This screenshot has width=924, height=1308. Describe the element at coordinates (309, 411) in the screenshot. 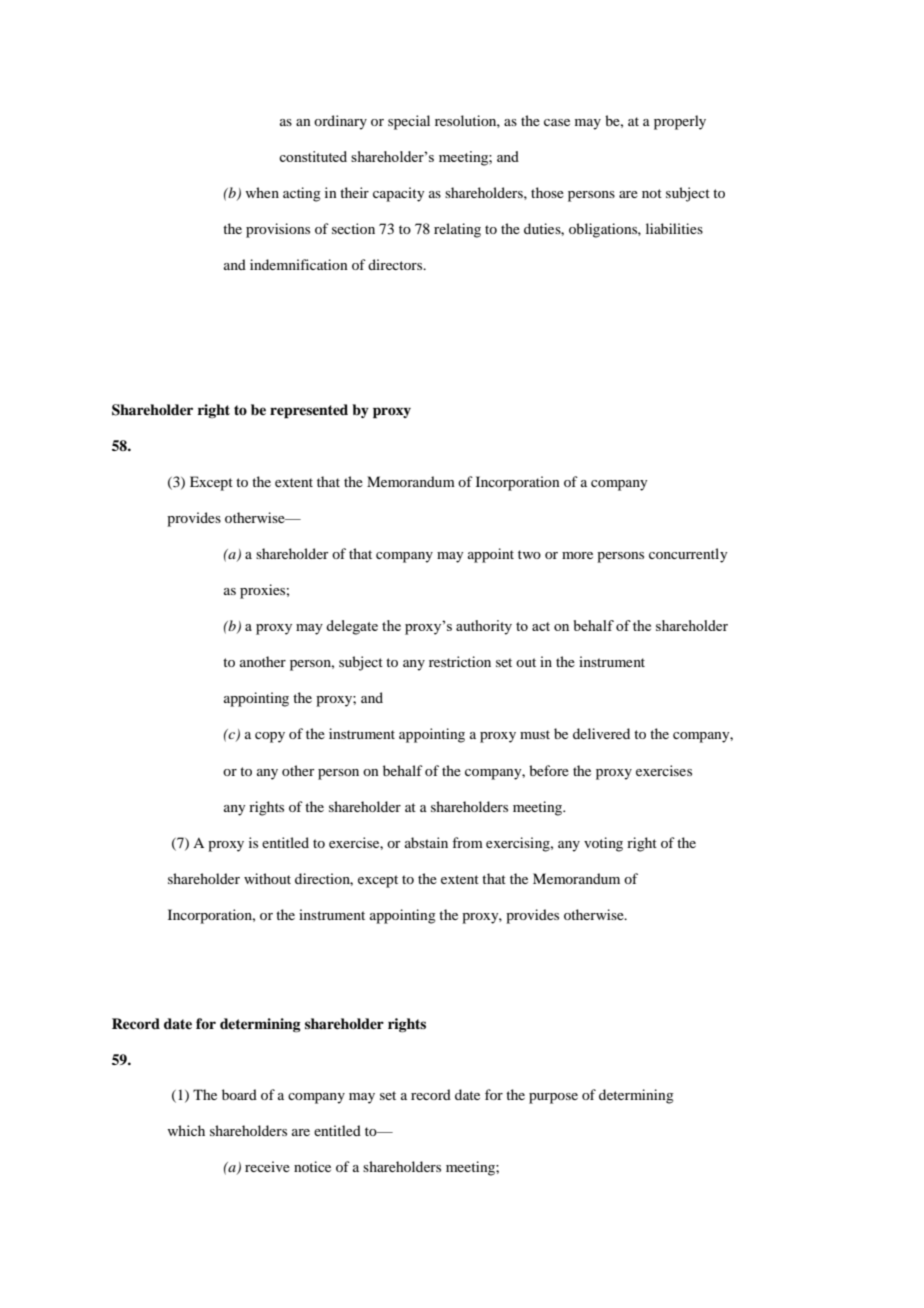

I see `represented` at that location.
